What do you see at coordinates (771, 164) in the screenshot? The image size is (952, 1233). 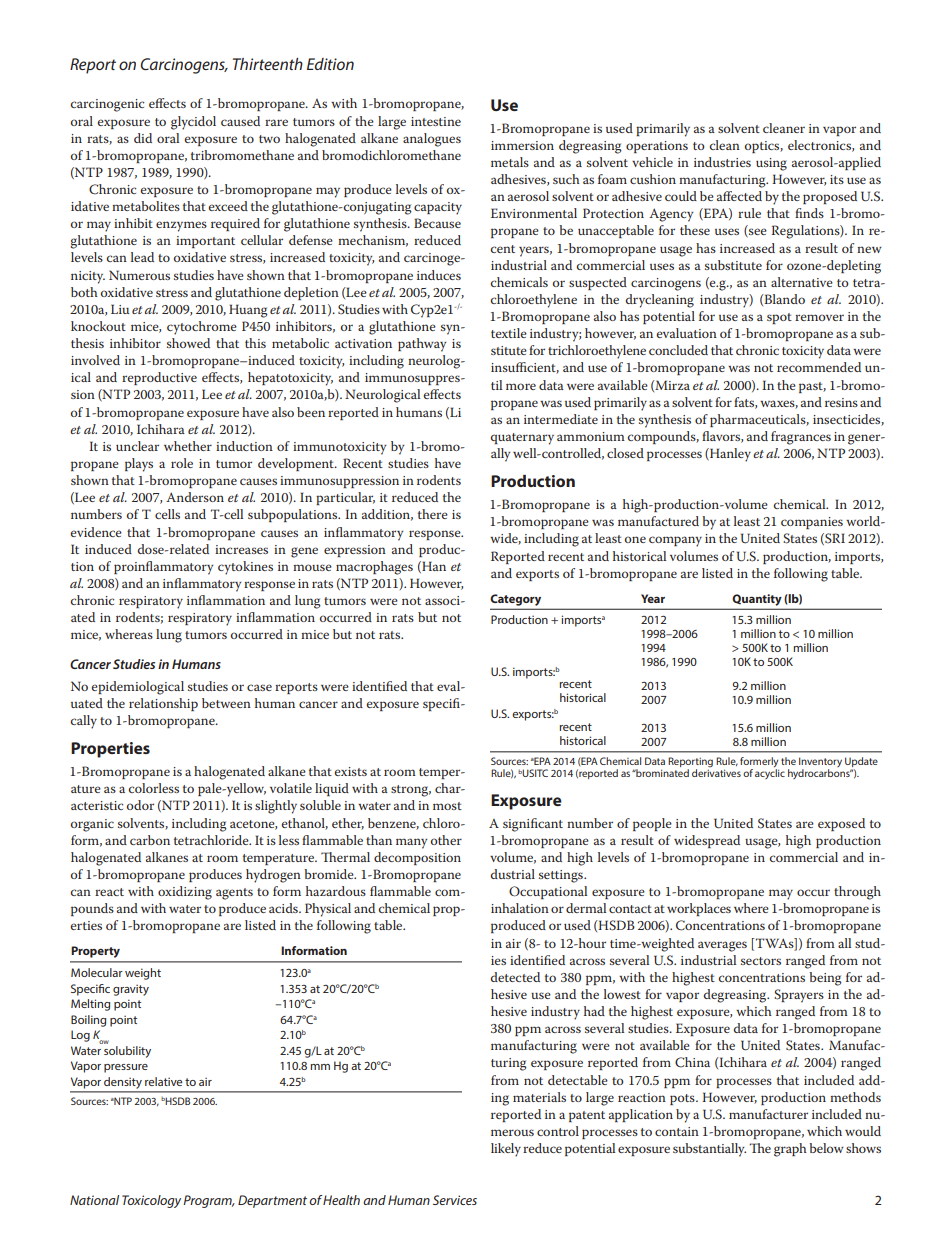 I see `using` at bounding box center [771, 164].
